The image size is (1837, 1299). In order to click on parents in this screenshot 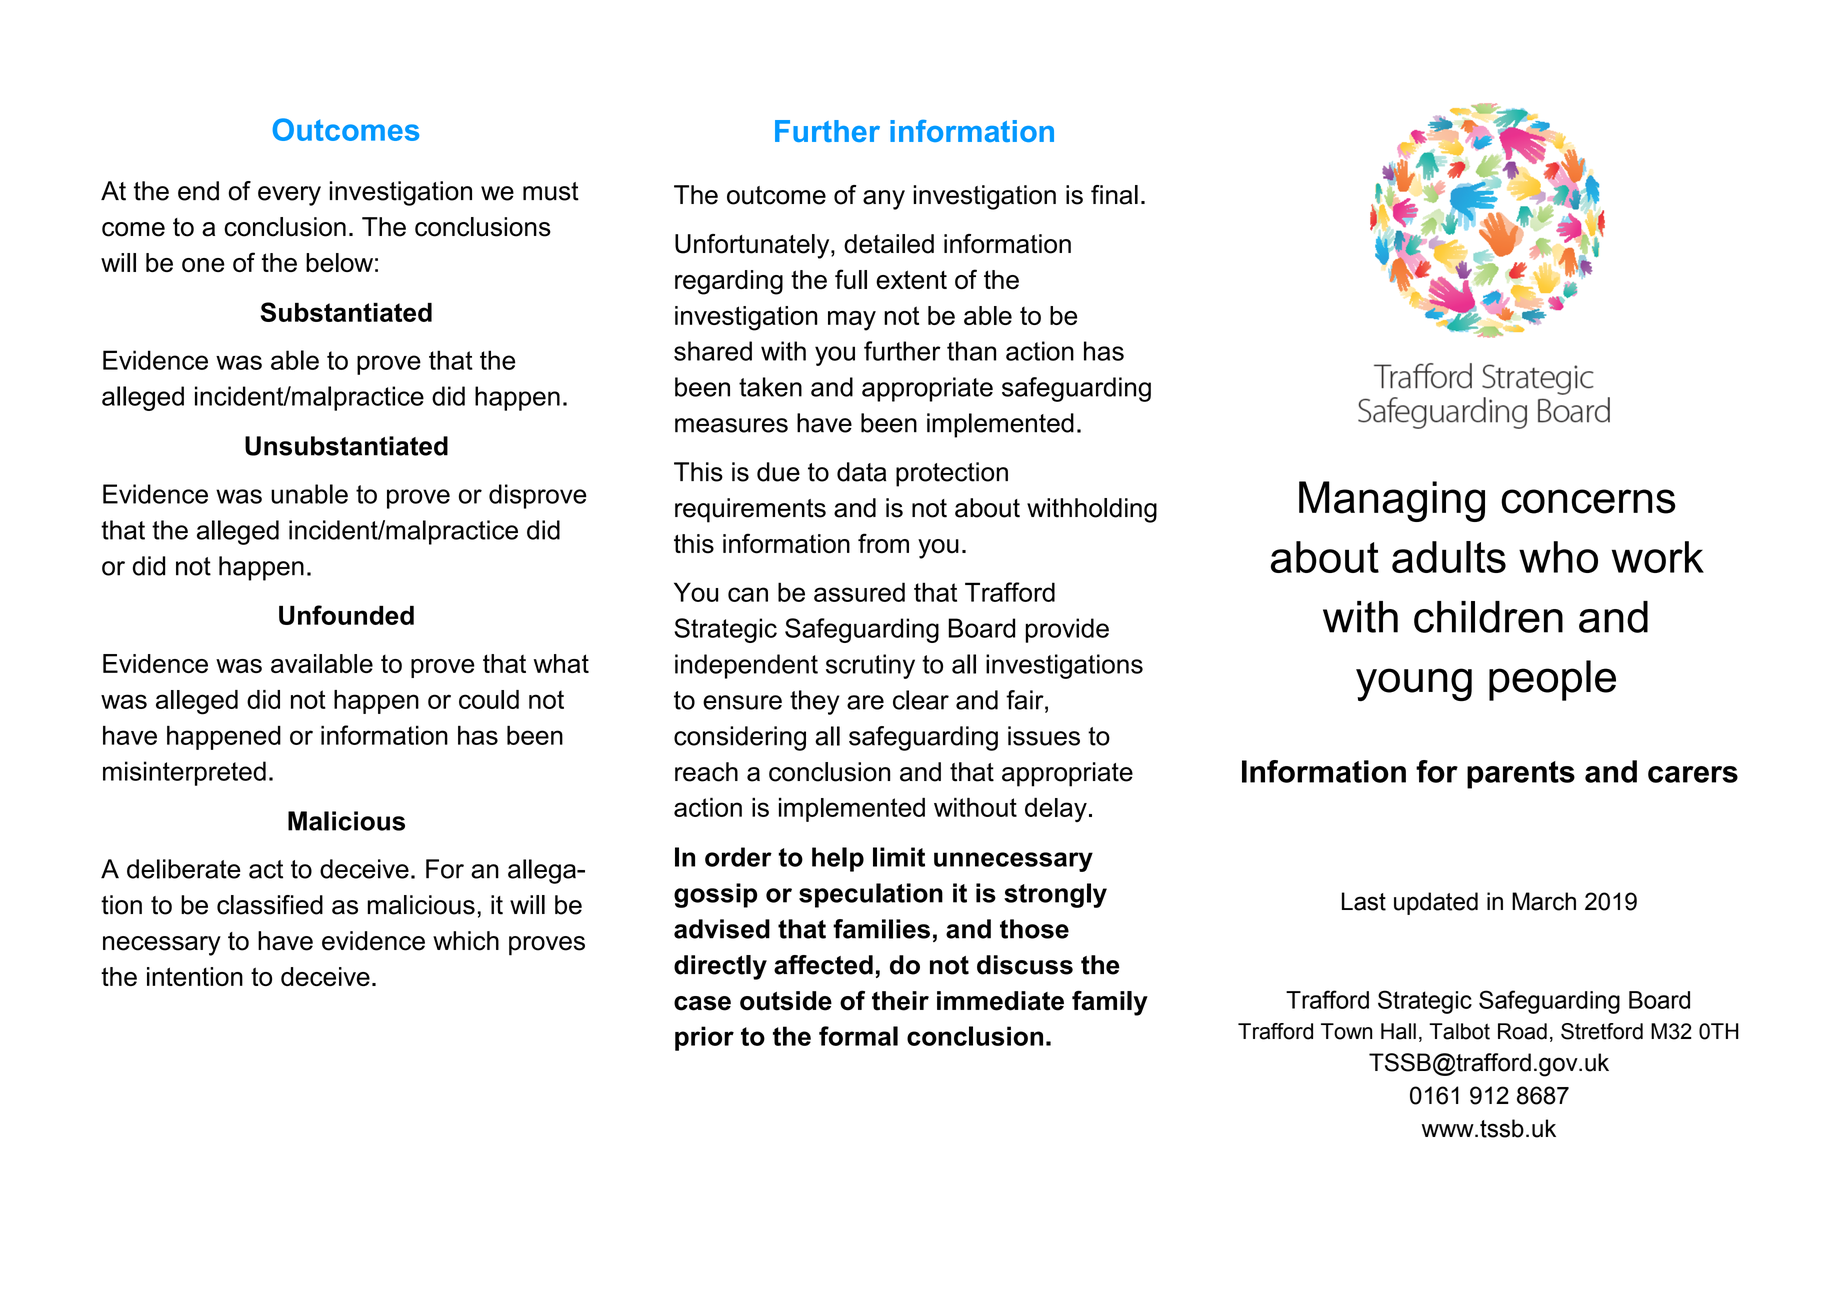, I will do `click(1521, 775)`.
